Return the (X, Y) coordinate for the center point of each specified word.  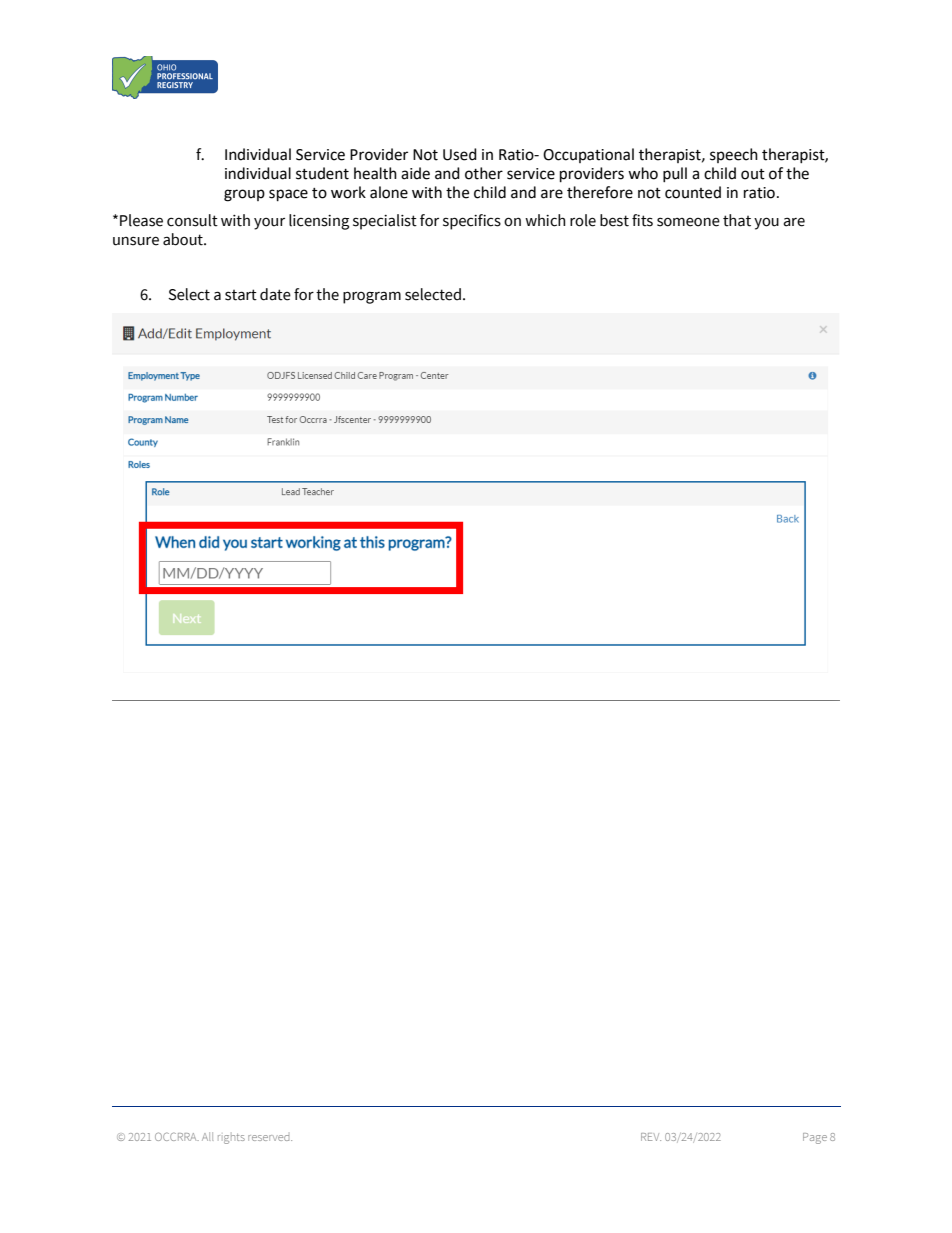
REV (651, 1137)
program (372, 297)
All (207, 1136)
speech (734, 155)
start (241, 295)
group (244, 195)
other (484, 173)
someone (688, 222)
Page (815, 1138)
